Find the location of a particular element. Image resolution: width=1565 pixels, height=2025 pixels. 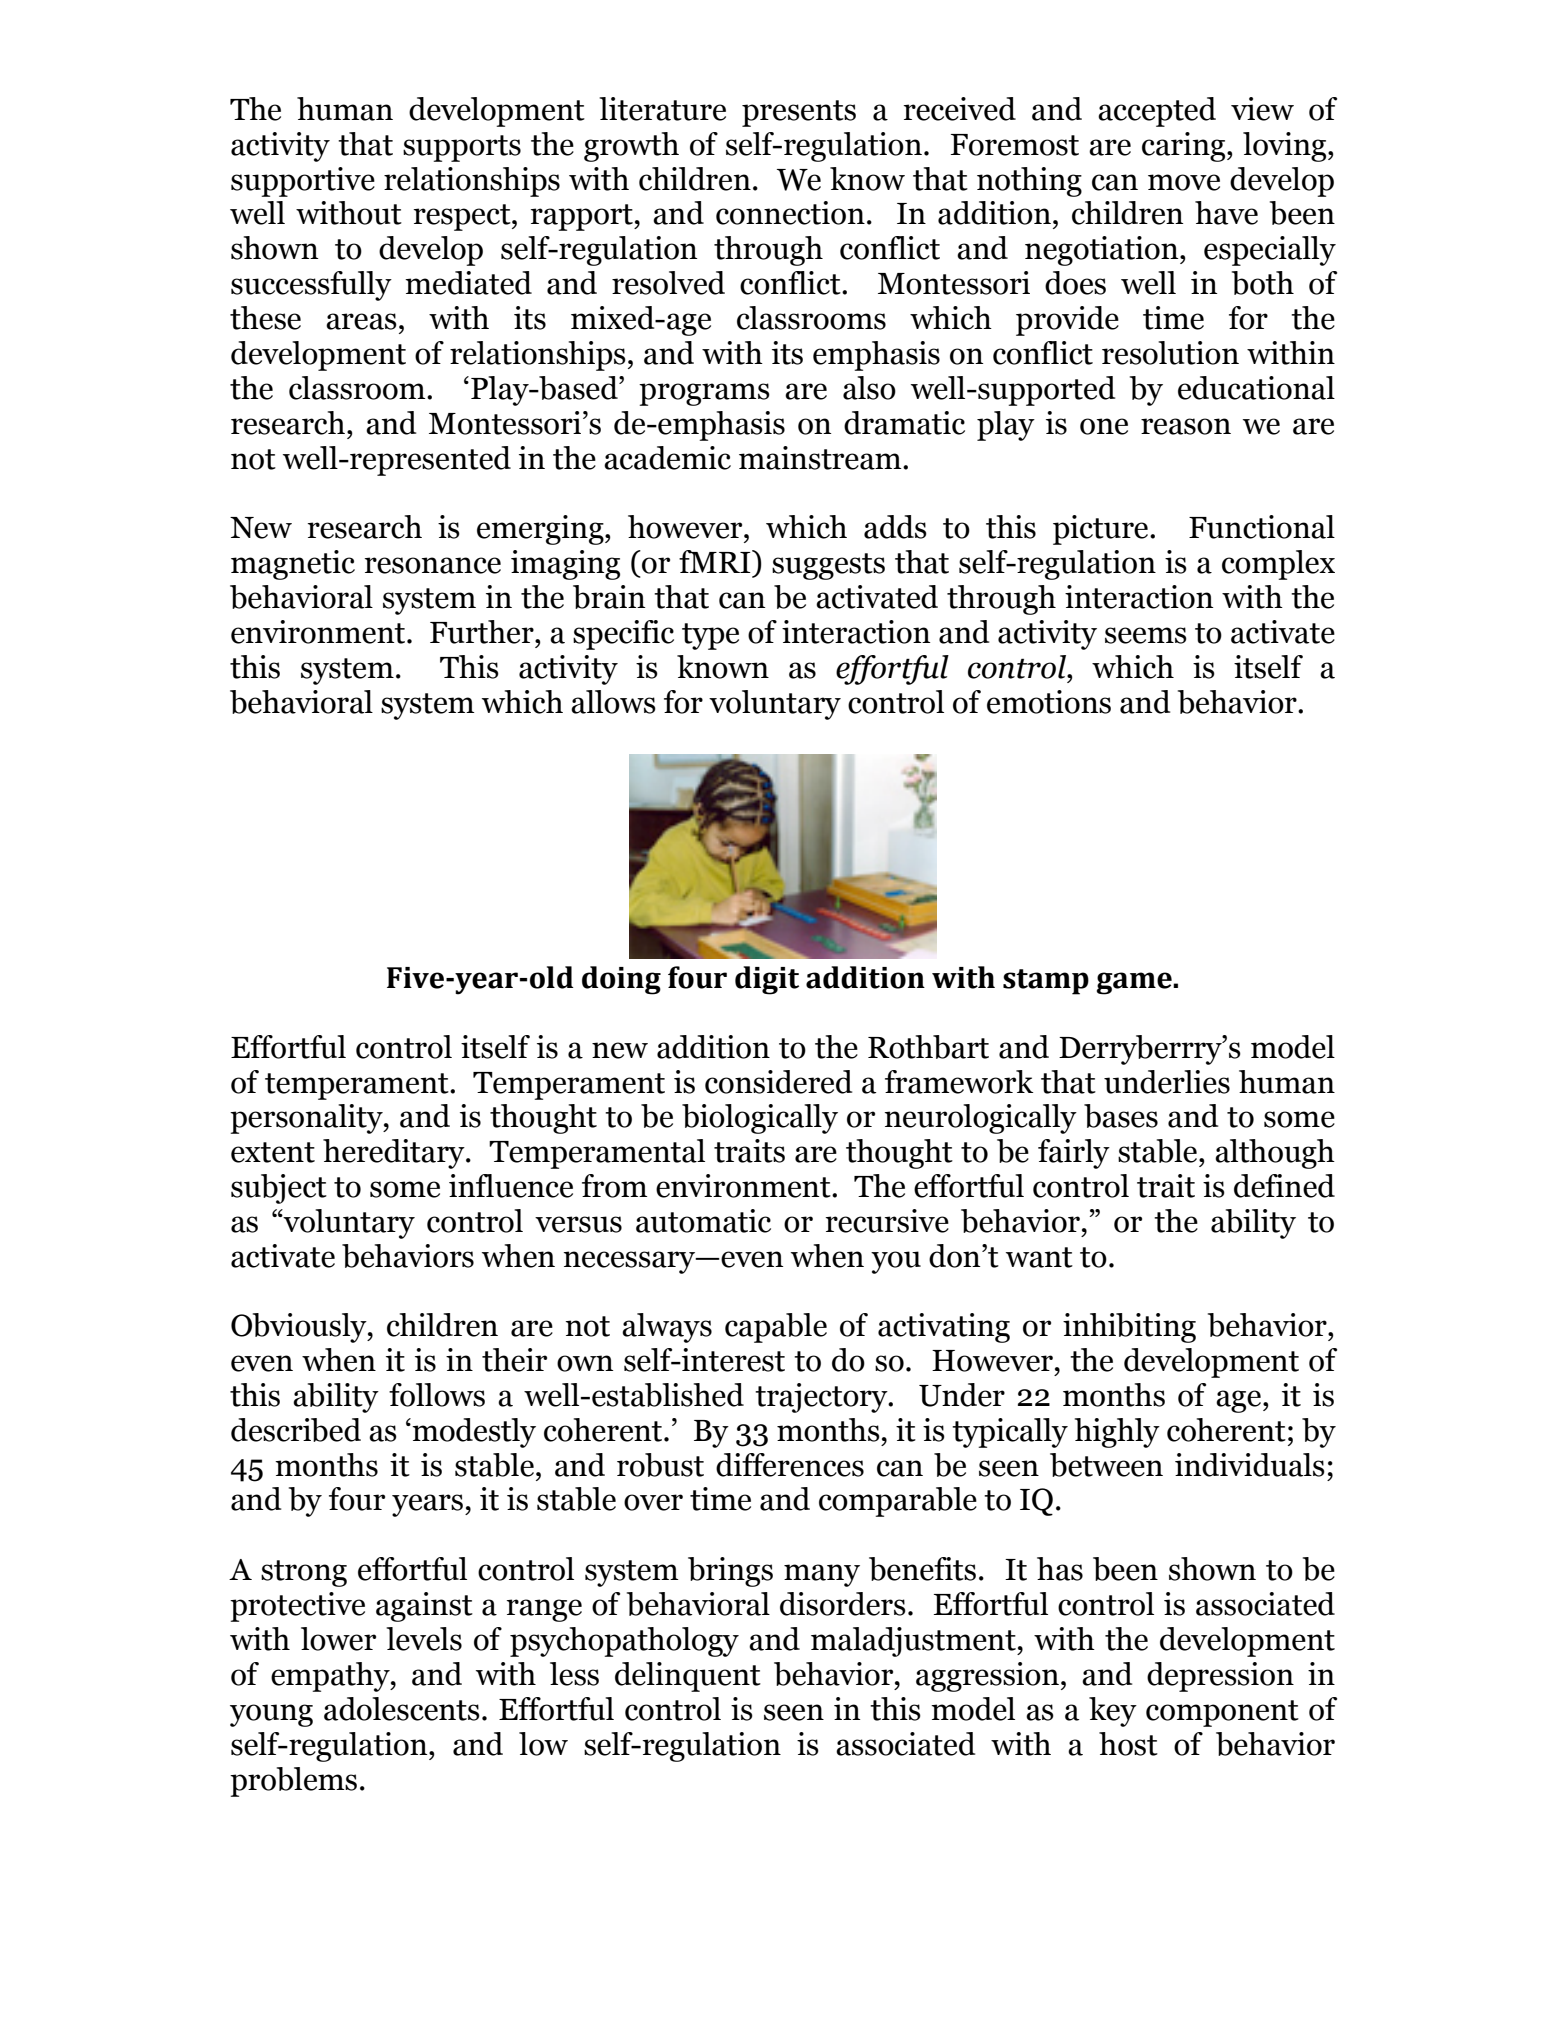

seems is located at coordinates (1146, 635).
